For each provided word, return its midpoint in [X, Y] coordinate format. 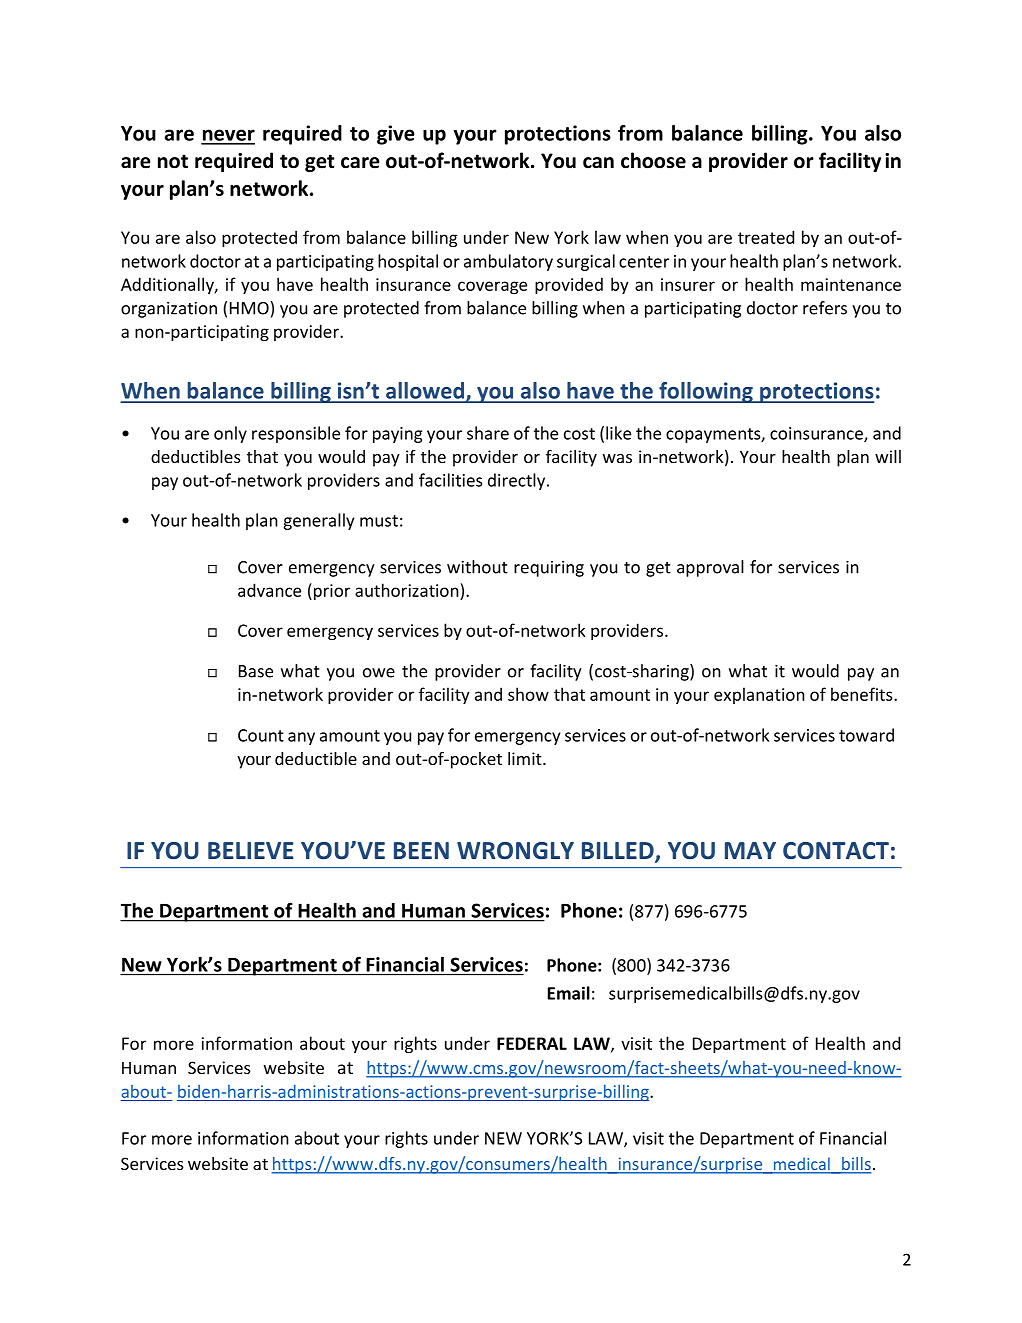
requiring [549, 569]
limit [526, 758]
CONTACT [836, 851]
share [488, 433]
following [706, 392]
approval [710, 568]
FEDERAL [532, 1043]
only [230, 434]
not [173, 161]
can [598, 163]
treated [766, 237]
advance [269, 590]
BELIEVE [251, 850]
